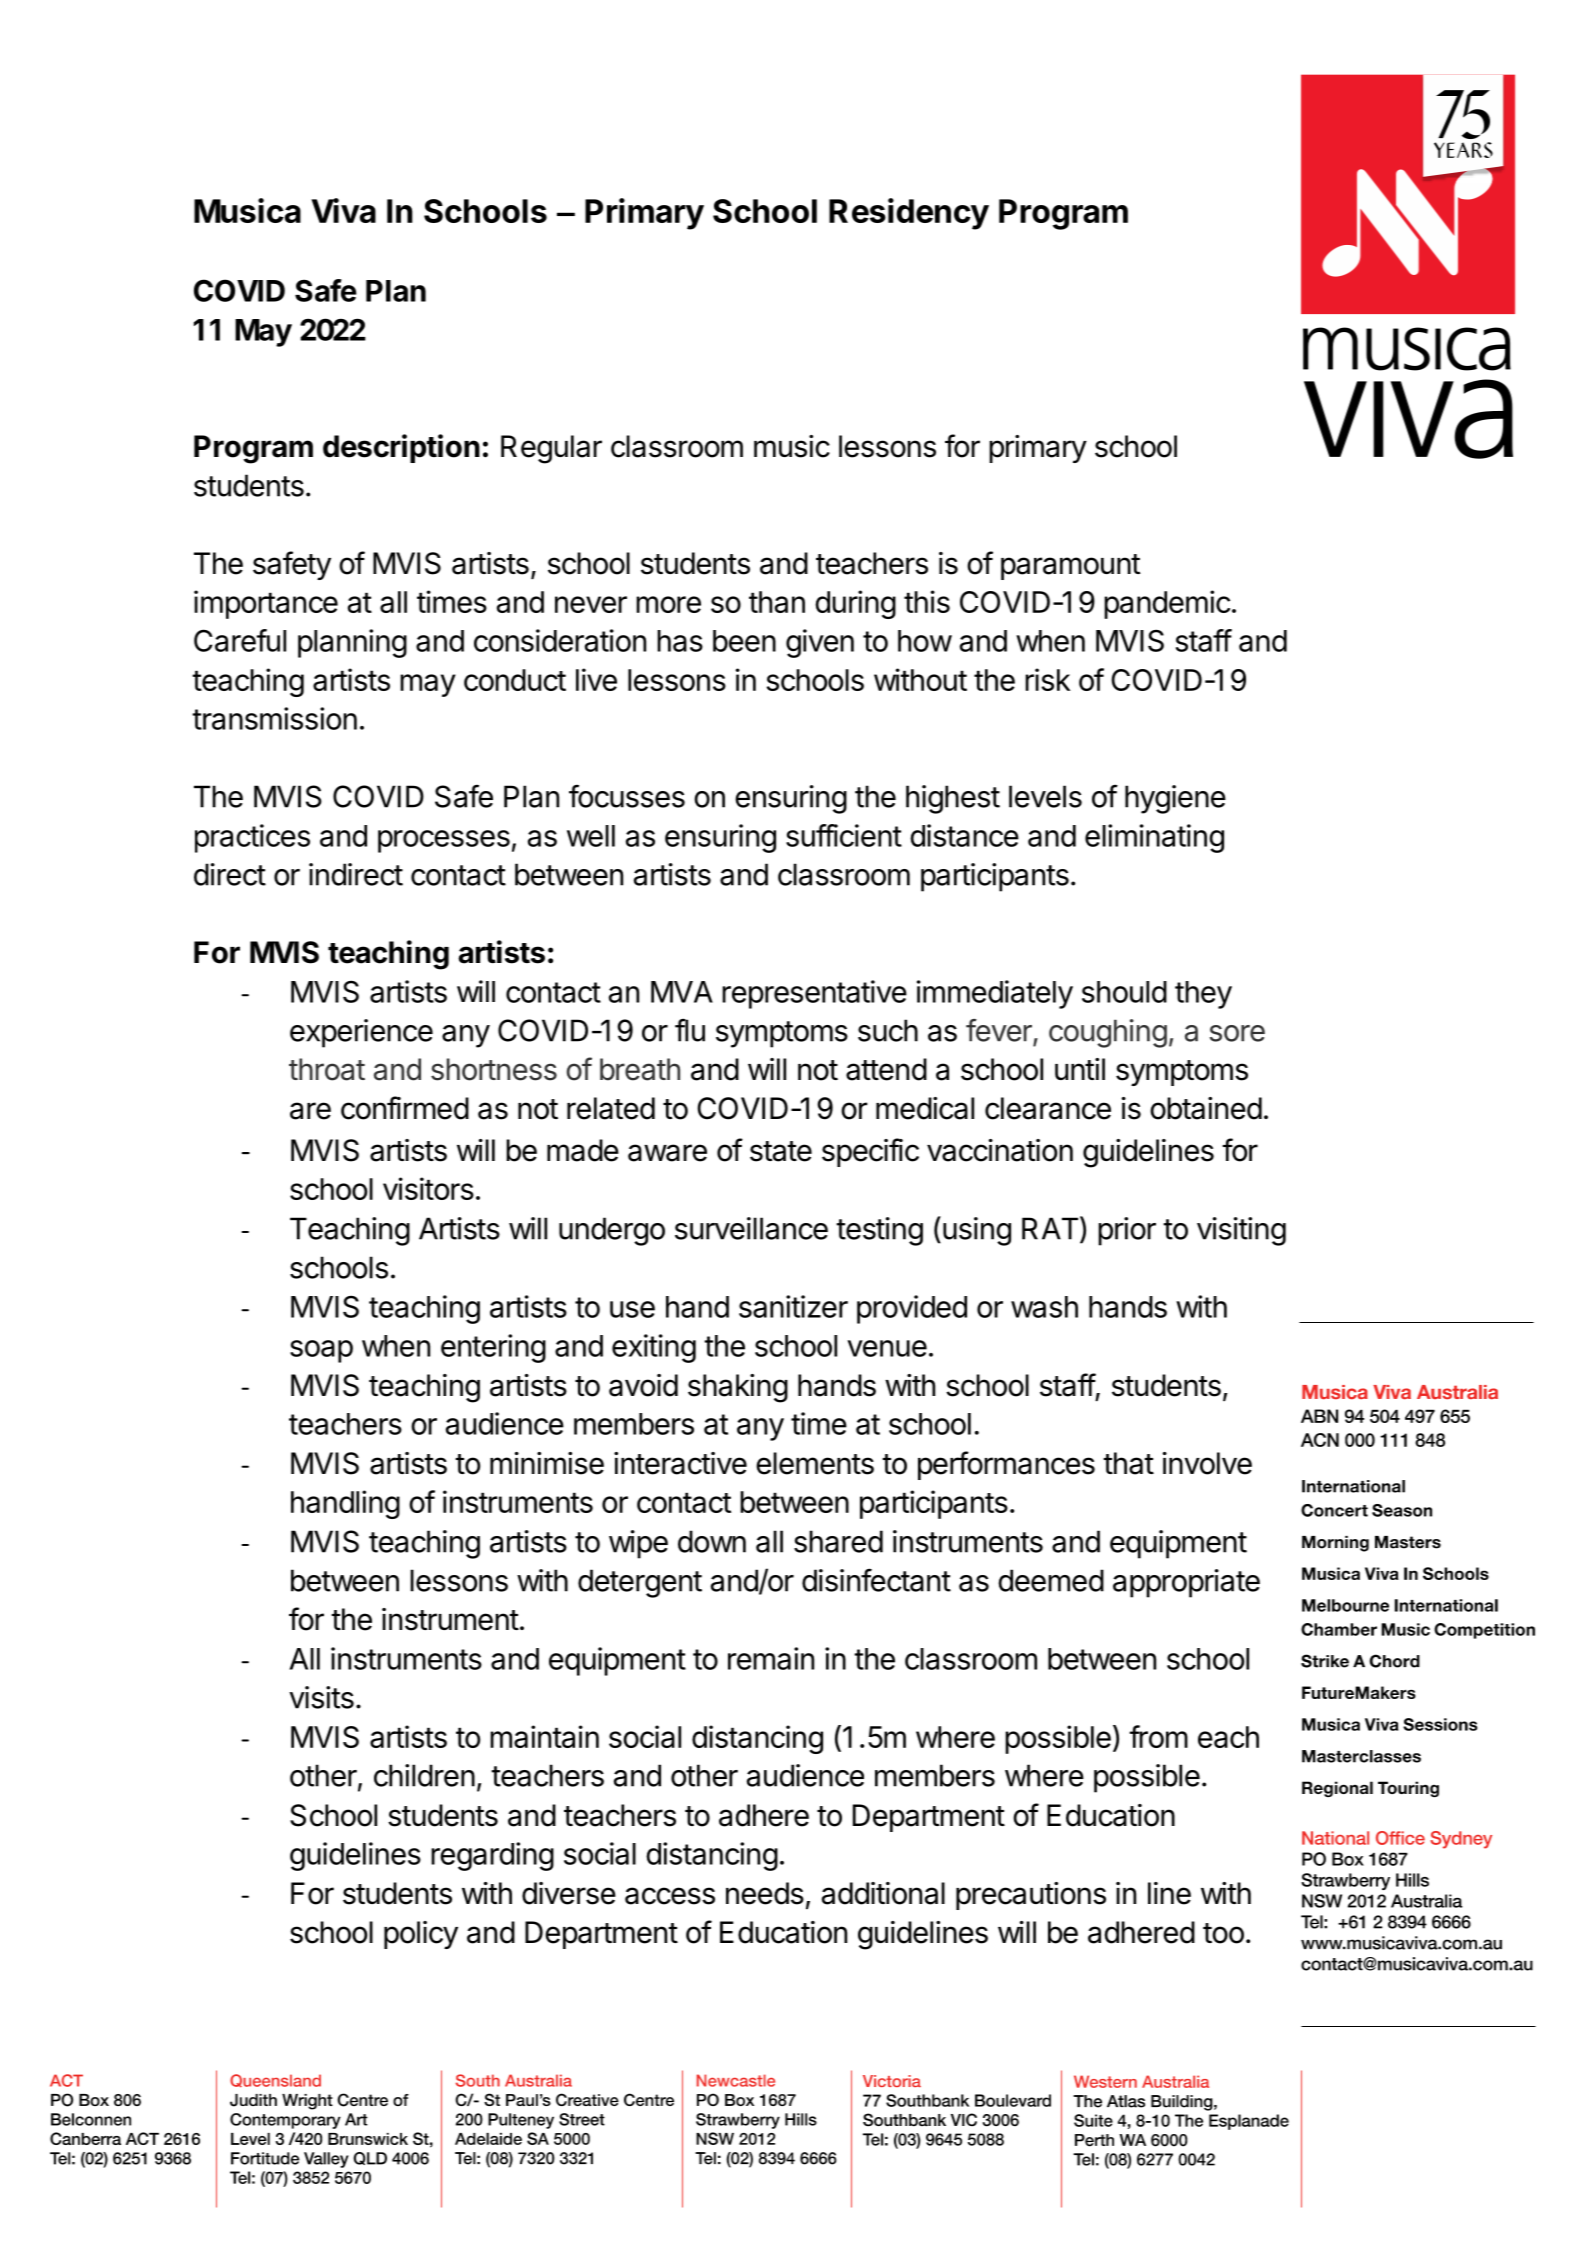 The width and height of the page is (1591, 2252). Describe the element at coordinates (844, 835) in the page. I see `sufficient` at that location.
